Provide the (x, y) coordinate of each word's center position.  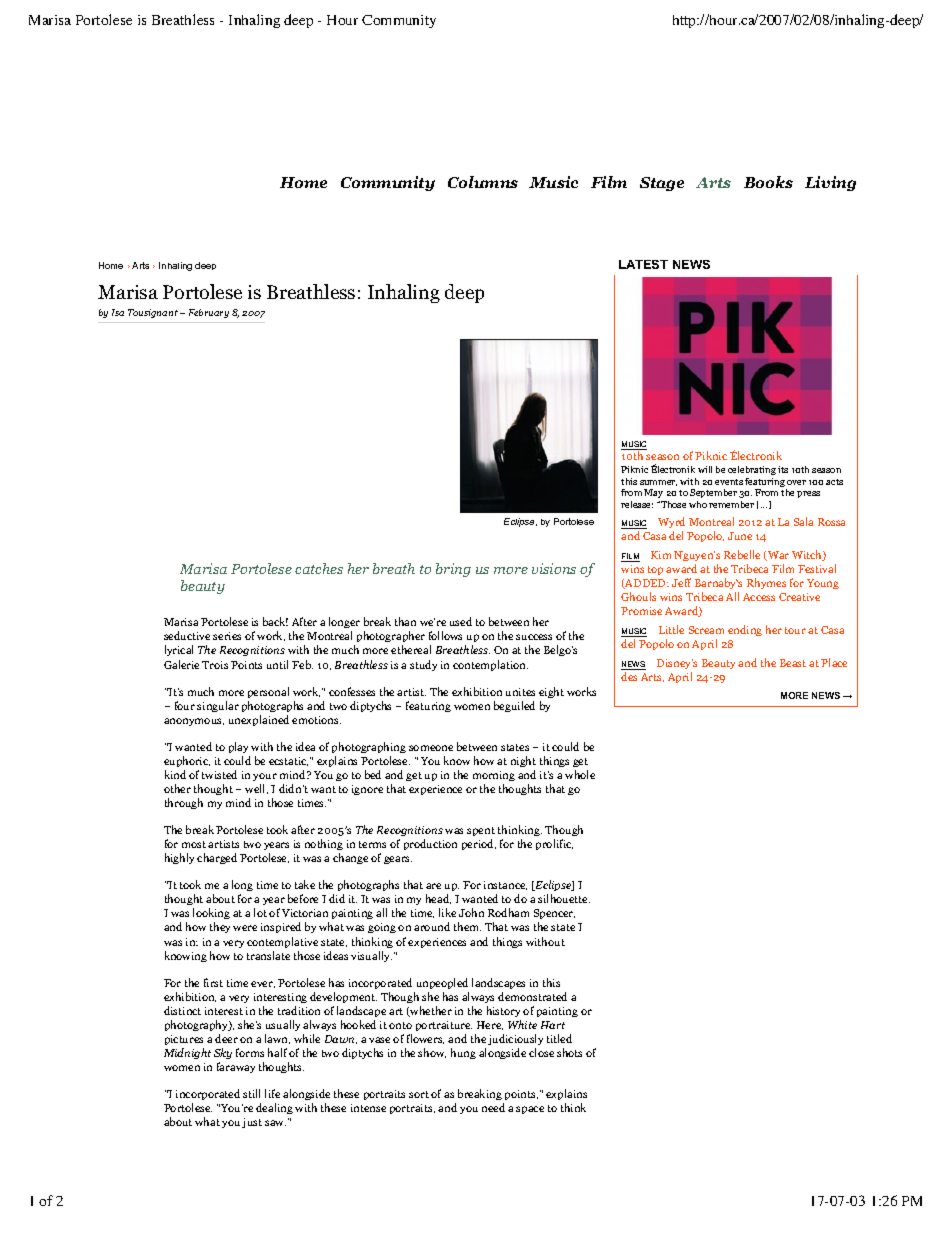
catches (319, 568)
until (277, 664)
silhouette (564, 898)
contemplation (490, 665)
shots (569, 1052)
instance (505, 885)
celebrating (752, 470)
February (209, 313)
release (637, 504)
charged (217, 858)
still (251, 1093)
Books (768, 182)
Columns (483, 182)
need (493, 1107)
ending (745, 630)
